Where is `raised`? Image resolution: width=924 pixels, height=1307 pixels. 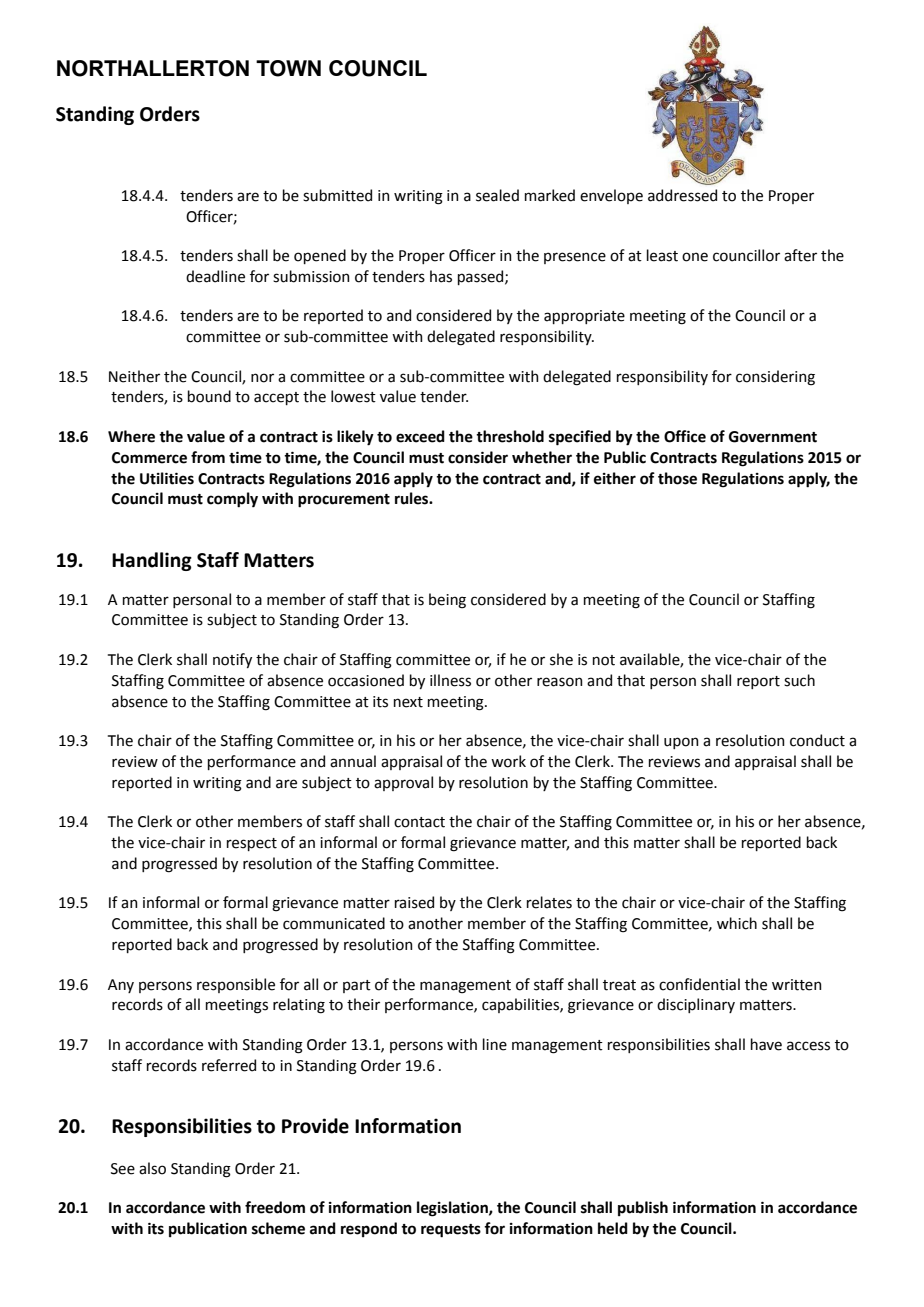 raised is located at coordinates (414, 902).
